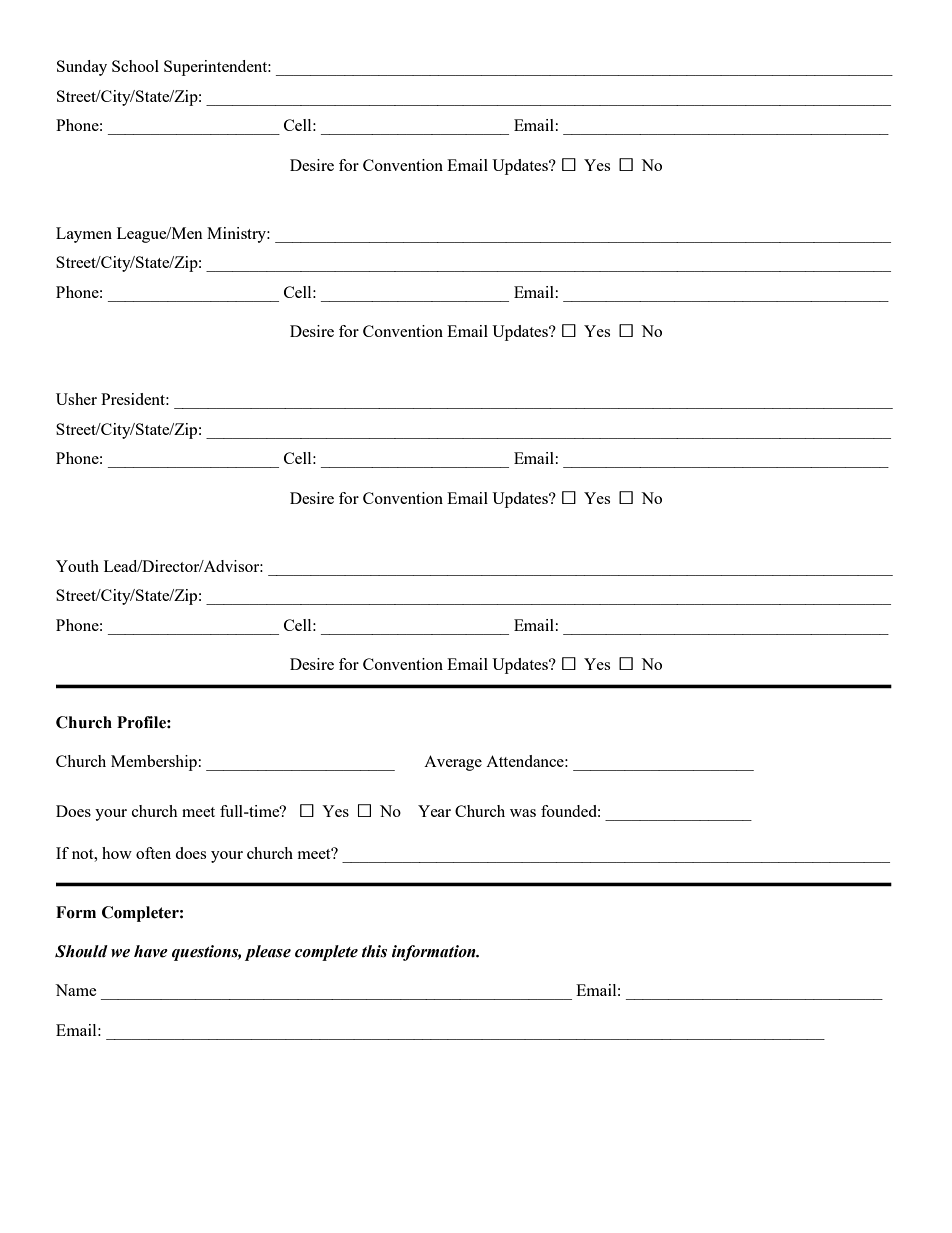 The image size is (952, 1233). Describe the element at coordinates (135, 66) in the document. I see `School` at that location.
